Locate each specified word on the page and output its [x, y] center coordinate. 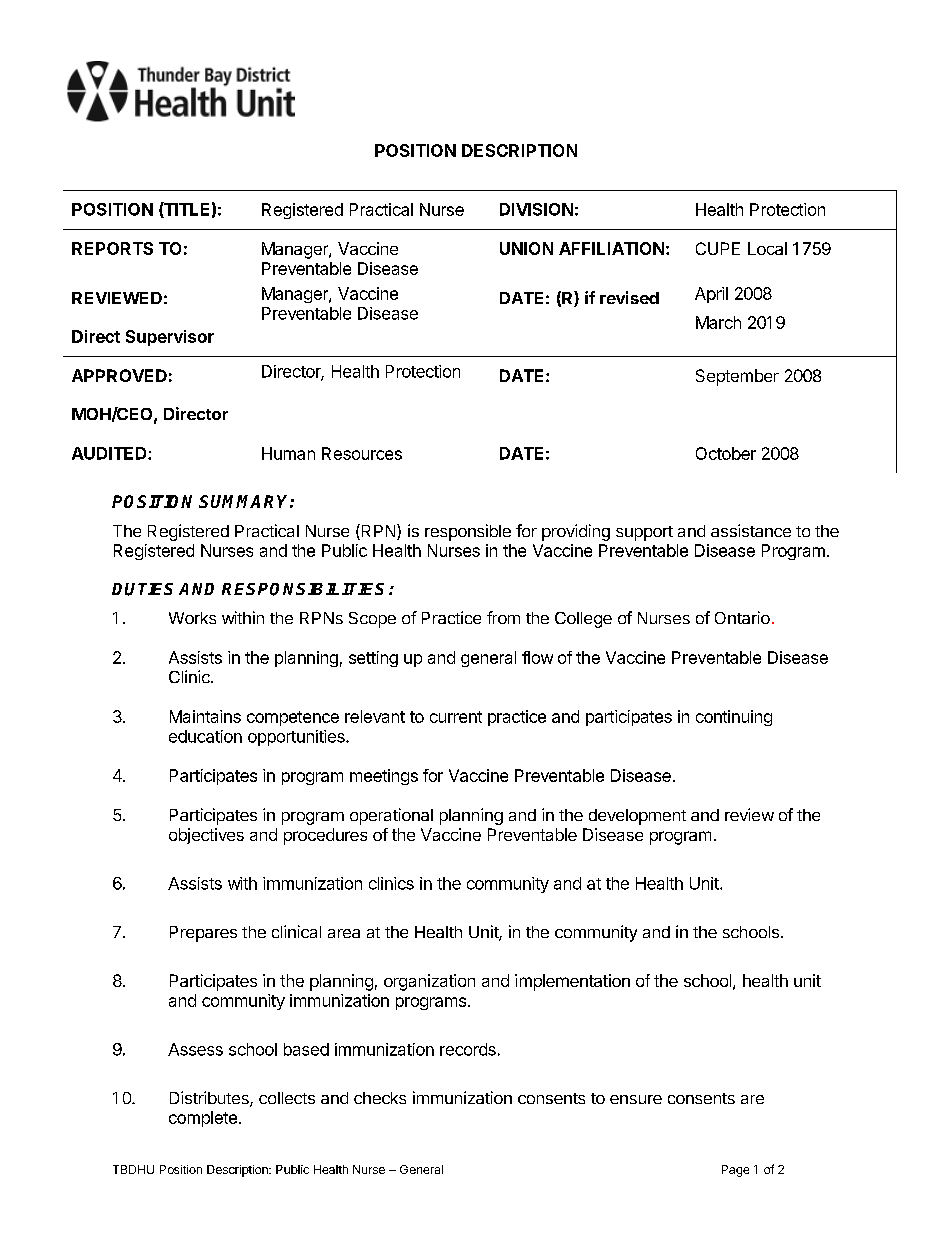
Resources [362, 453]
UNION [526, 248]
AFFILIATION [611, 248]
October [726, 453]
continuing [734, 718]
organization [429, 982]
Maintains [205, 716]
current [456, 717]
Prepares [203, 934]
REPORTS [112, 248]
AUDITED [110, 453]
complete [203, 1119]
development [637, 817]
